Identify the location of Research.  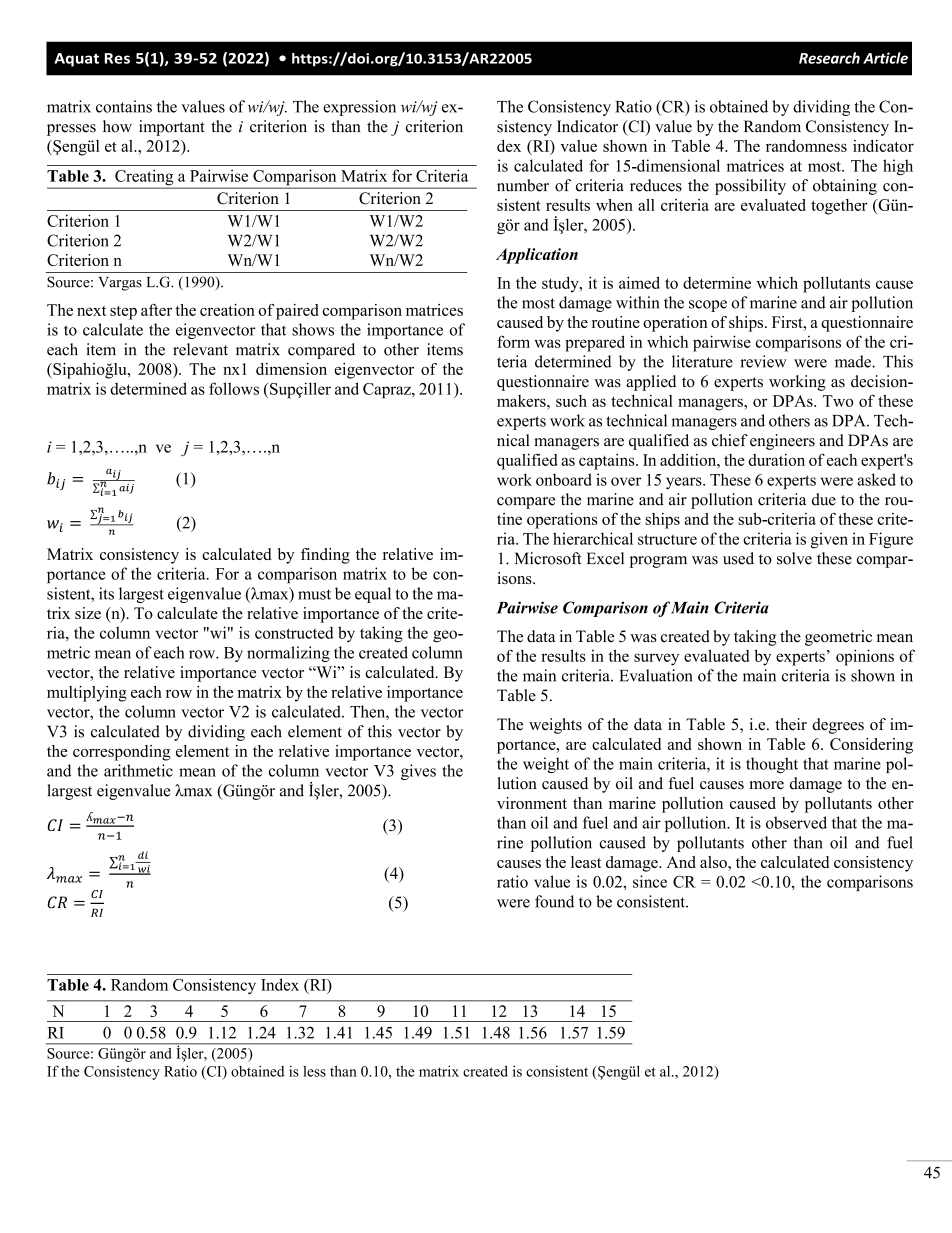
(829, 58).
